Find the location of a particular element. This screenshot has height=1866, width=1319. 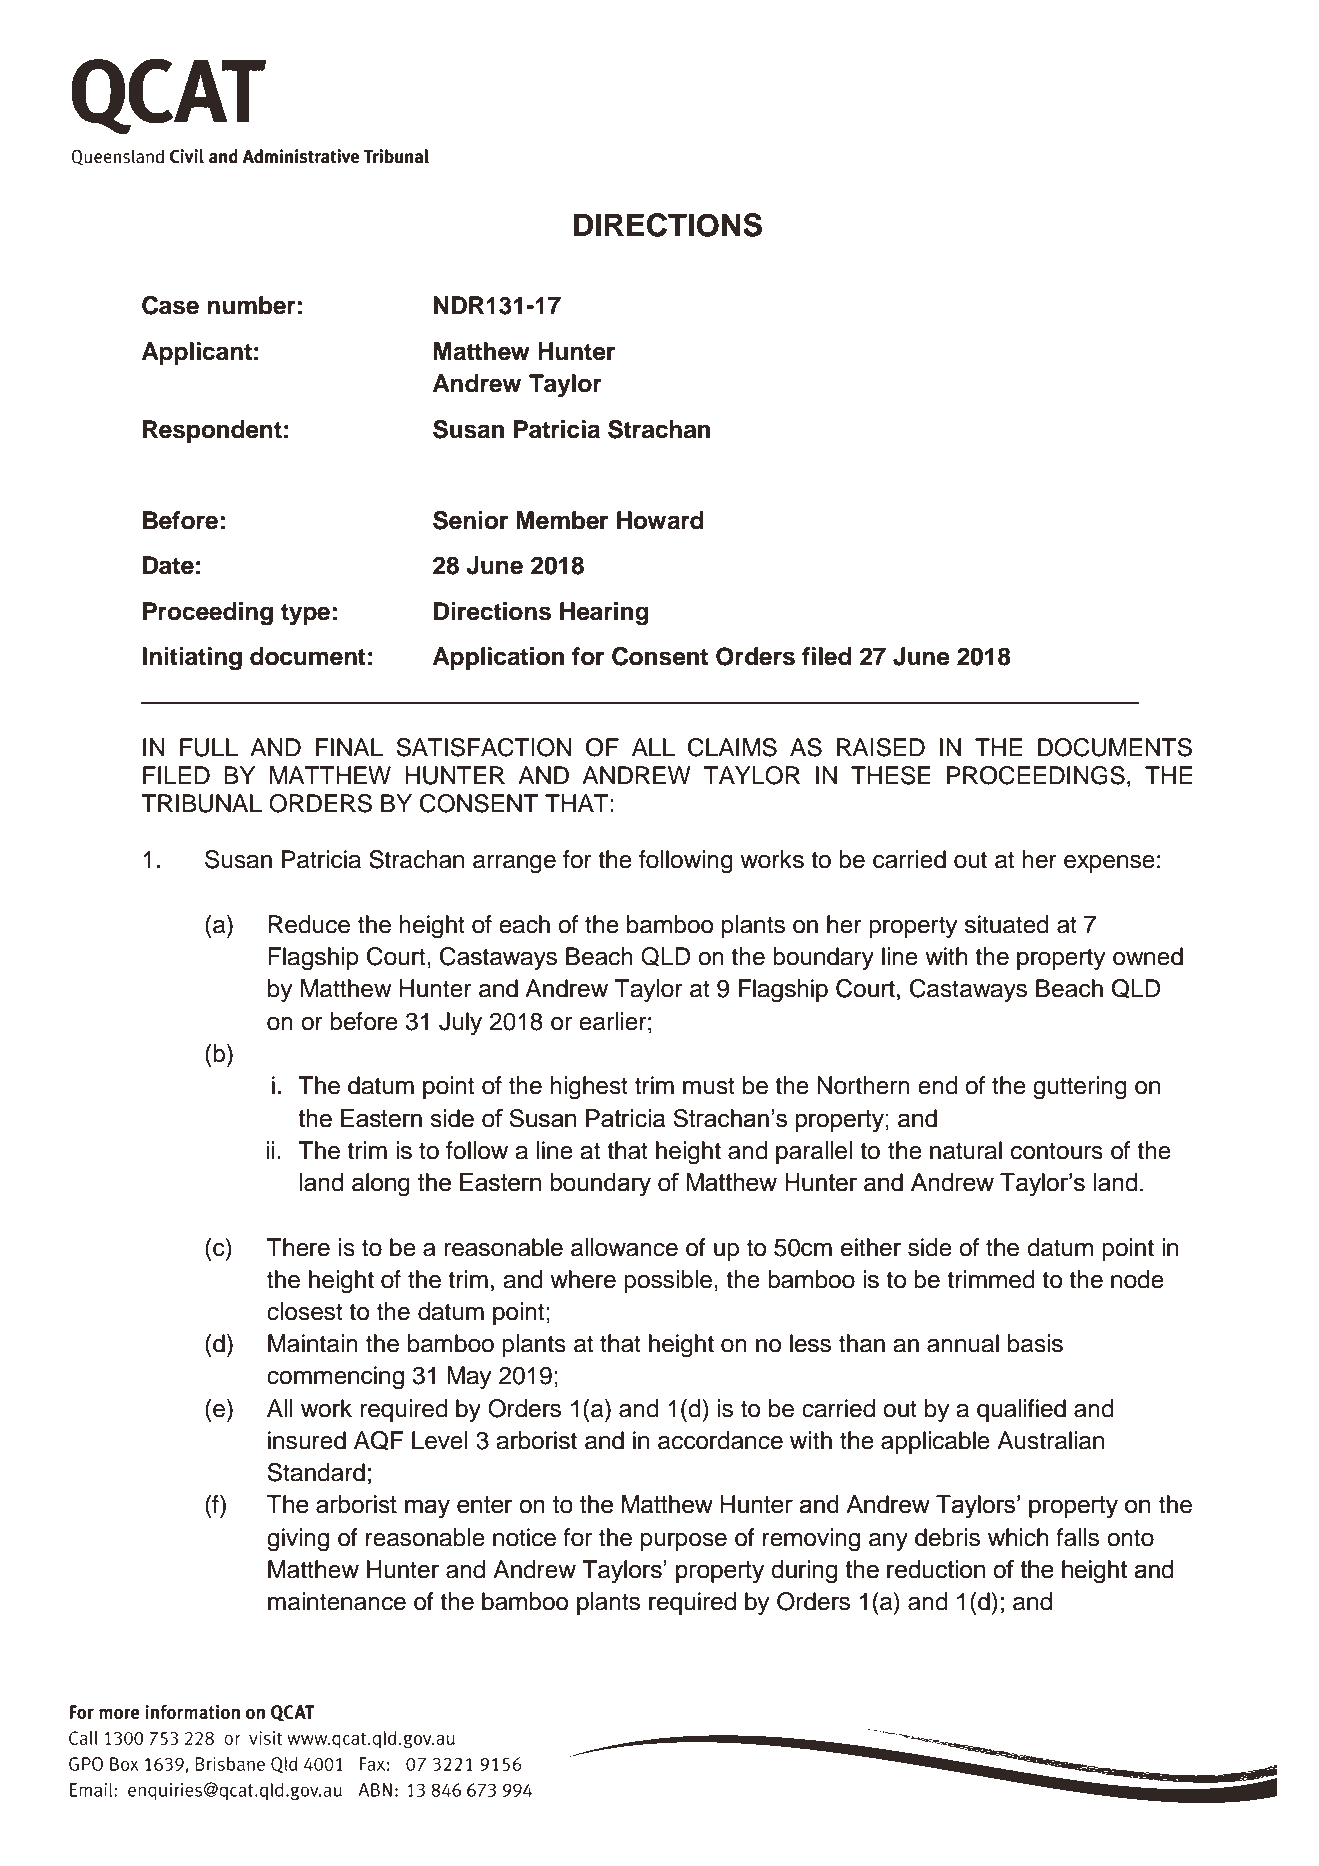

possible is located at coordinates (668, 1281).
